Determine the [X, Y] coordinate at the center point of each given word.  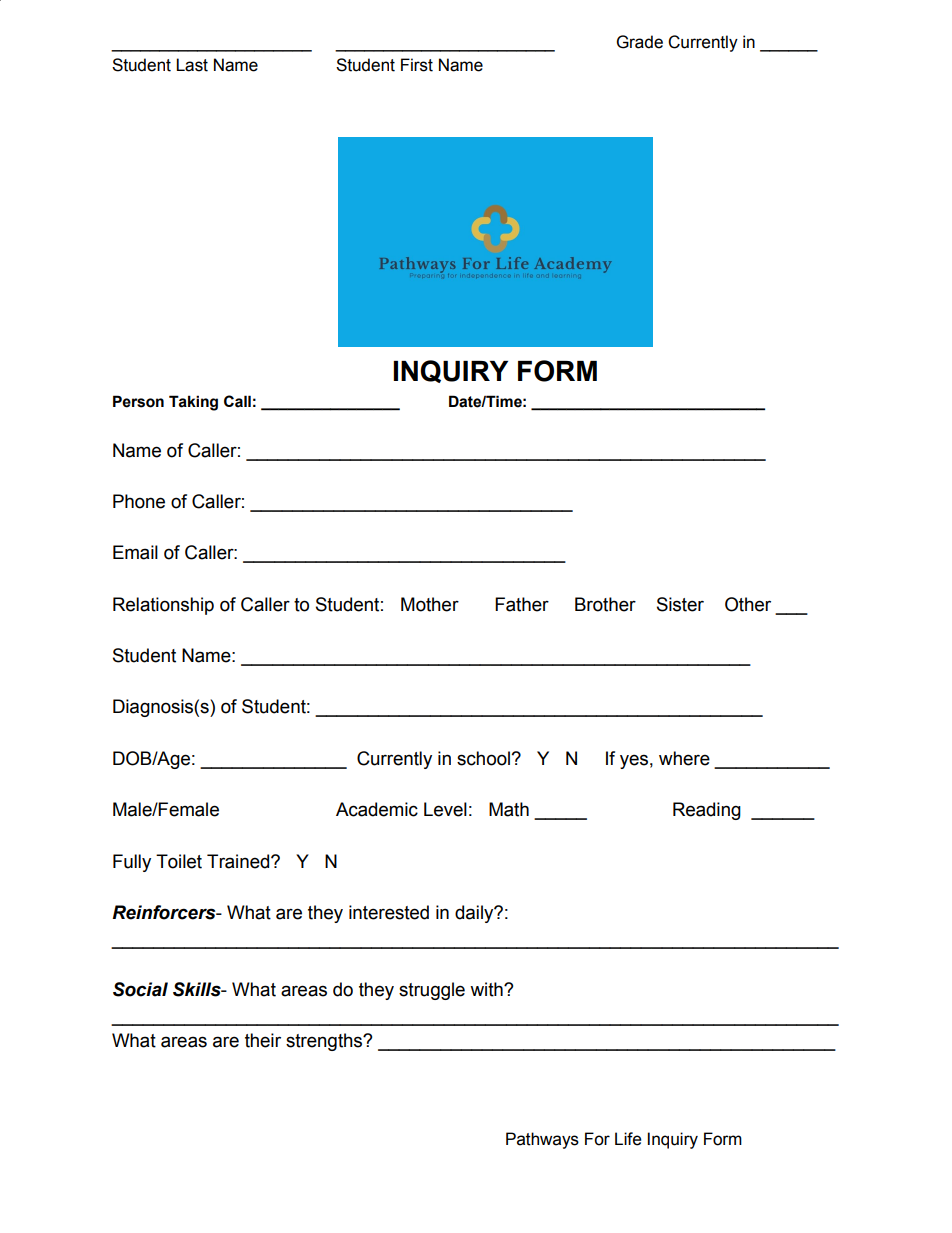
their [263, 1040]
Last [192, 65]
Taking [193, 403]
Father [522, 604]
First [417, 65]
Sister [680, 604]
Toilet [179, 861]
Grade [640, 42]
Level [445, 809]
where [684, 758]
